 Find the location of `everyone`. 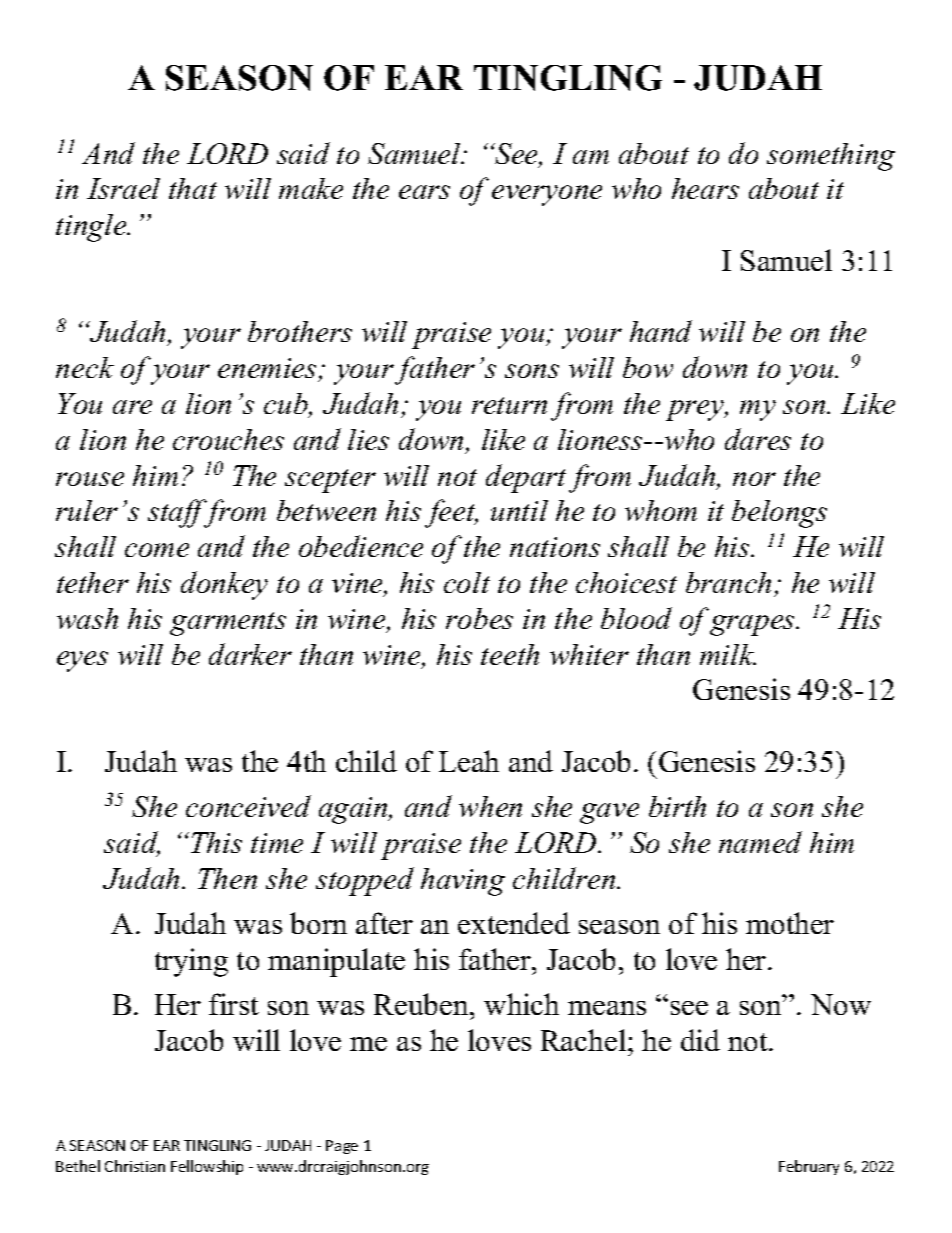

everyone is located at coordinates (547, 195).
